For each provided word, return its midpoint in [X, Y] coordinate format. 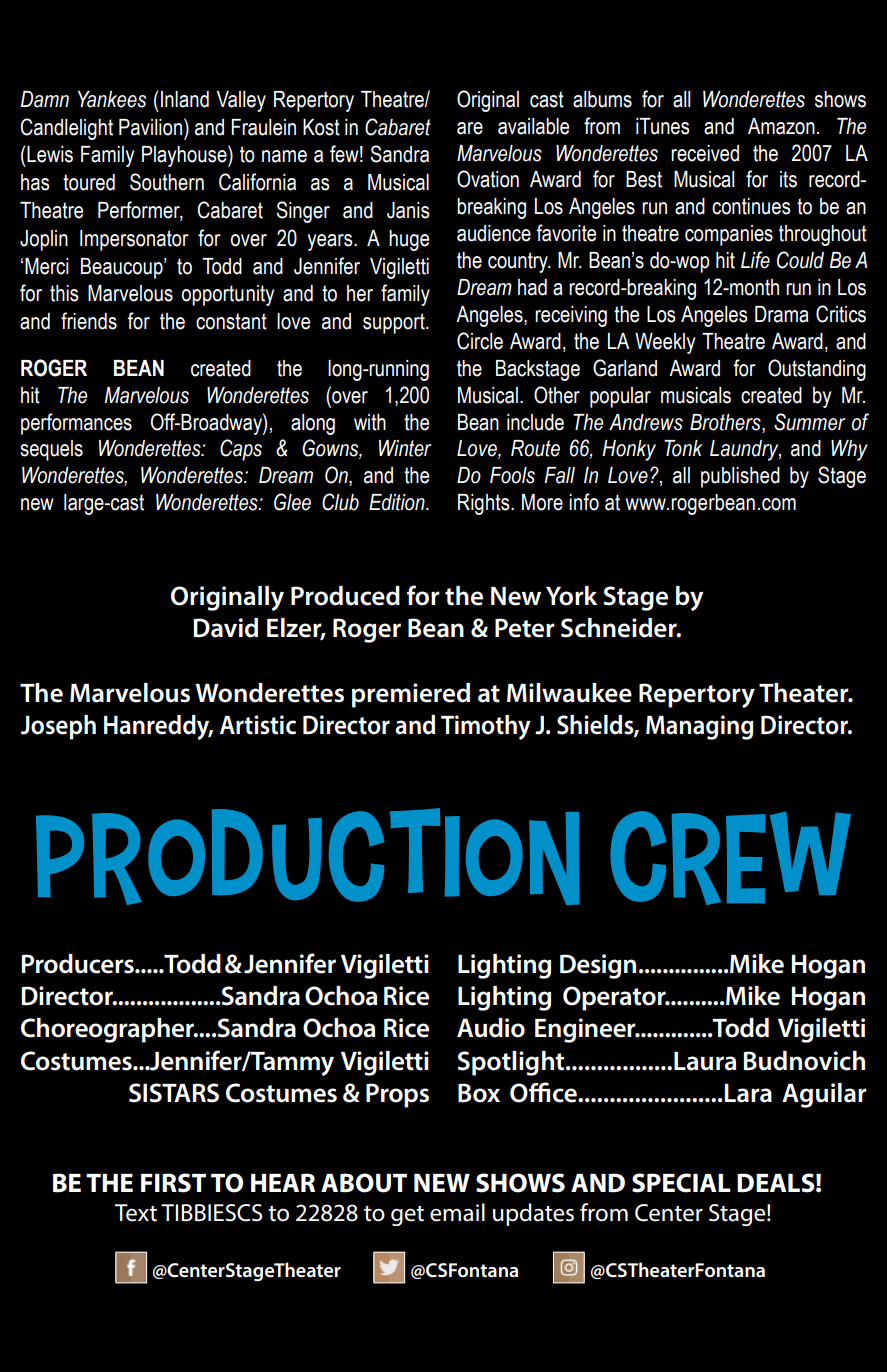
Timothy [486, 727]
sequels [51, 450]
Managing [699, 727]
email [457, 1212]
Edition [398, 502]
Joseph [58, 727]
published [740, 477]
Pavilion [150, 127]
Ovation [488, 179]
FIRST [173, 1183]
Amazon [781, 126]
